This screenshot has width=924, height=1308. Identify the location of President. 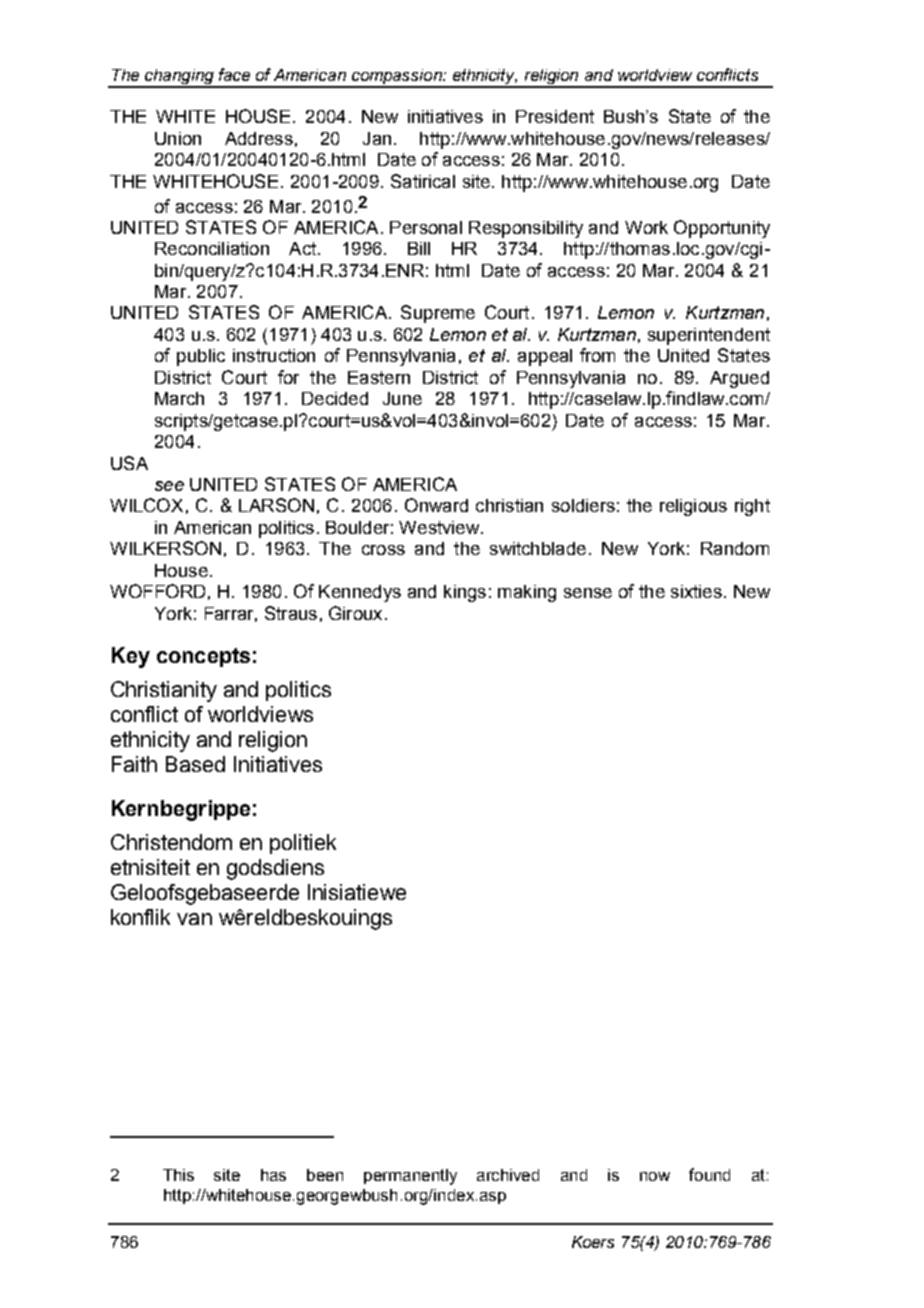
(555, 116).
